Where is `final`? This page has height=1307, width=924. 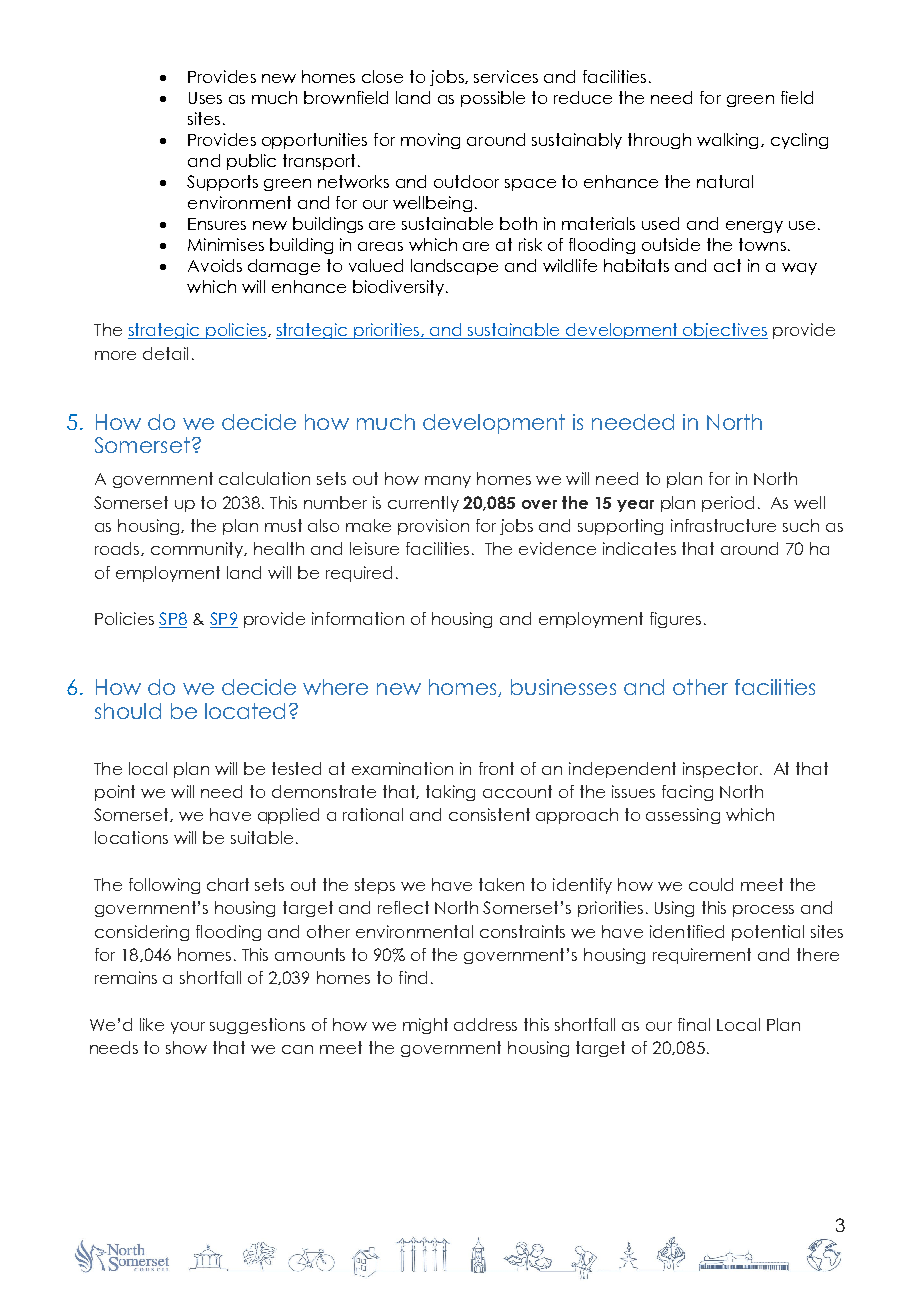 final is located at coordinates (694, 1024).
